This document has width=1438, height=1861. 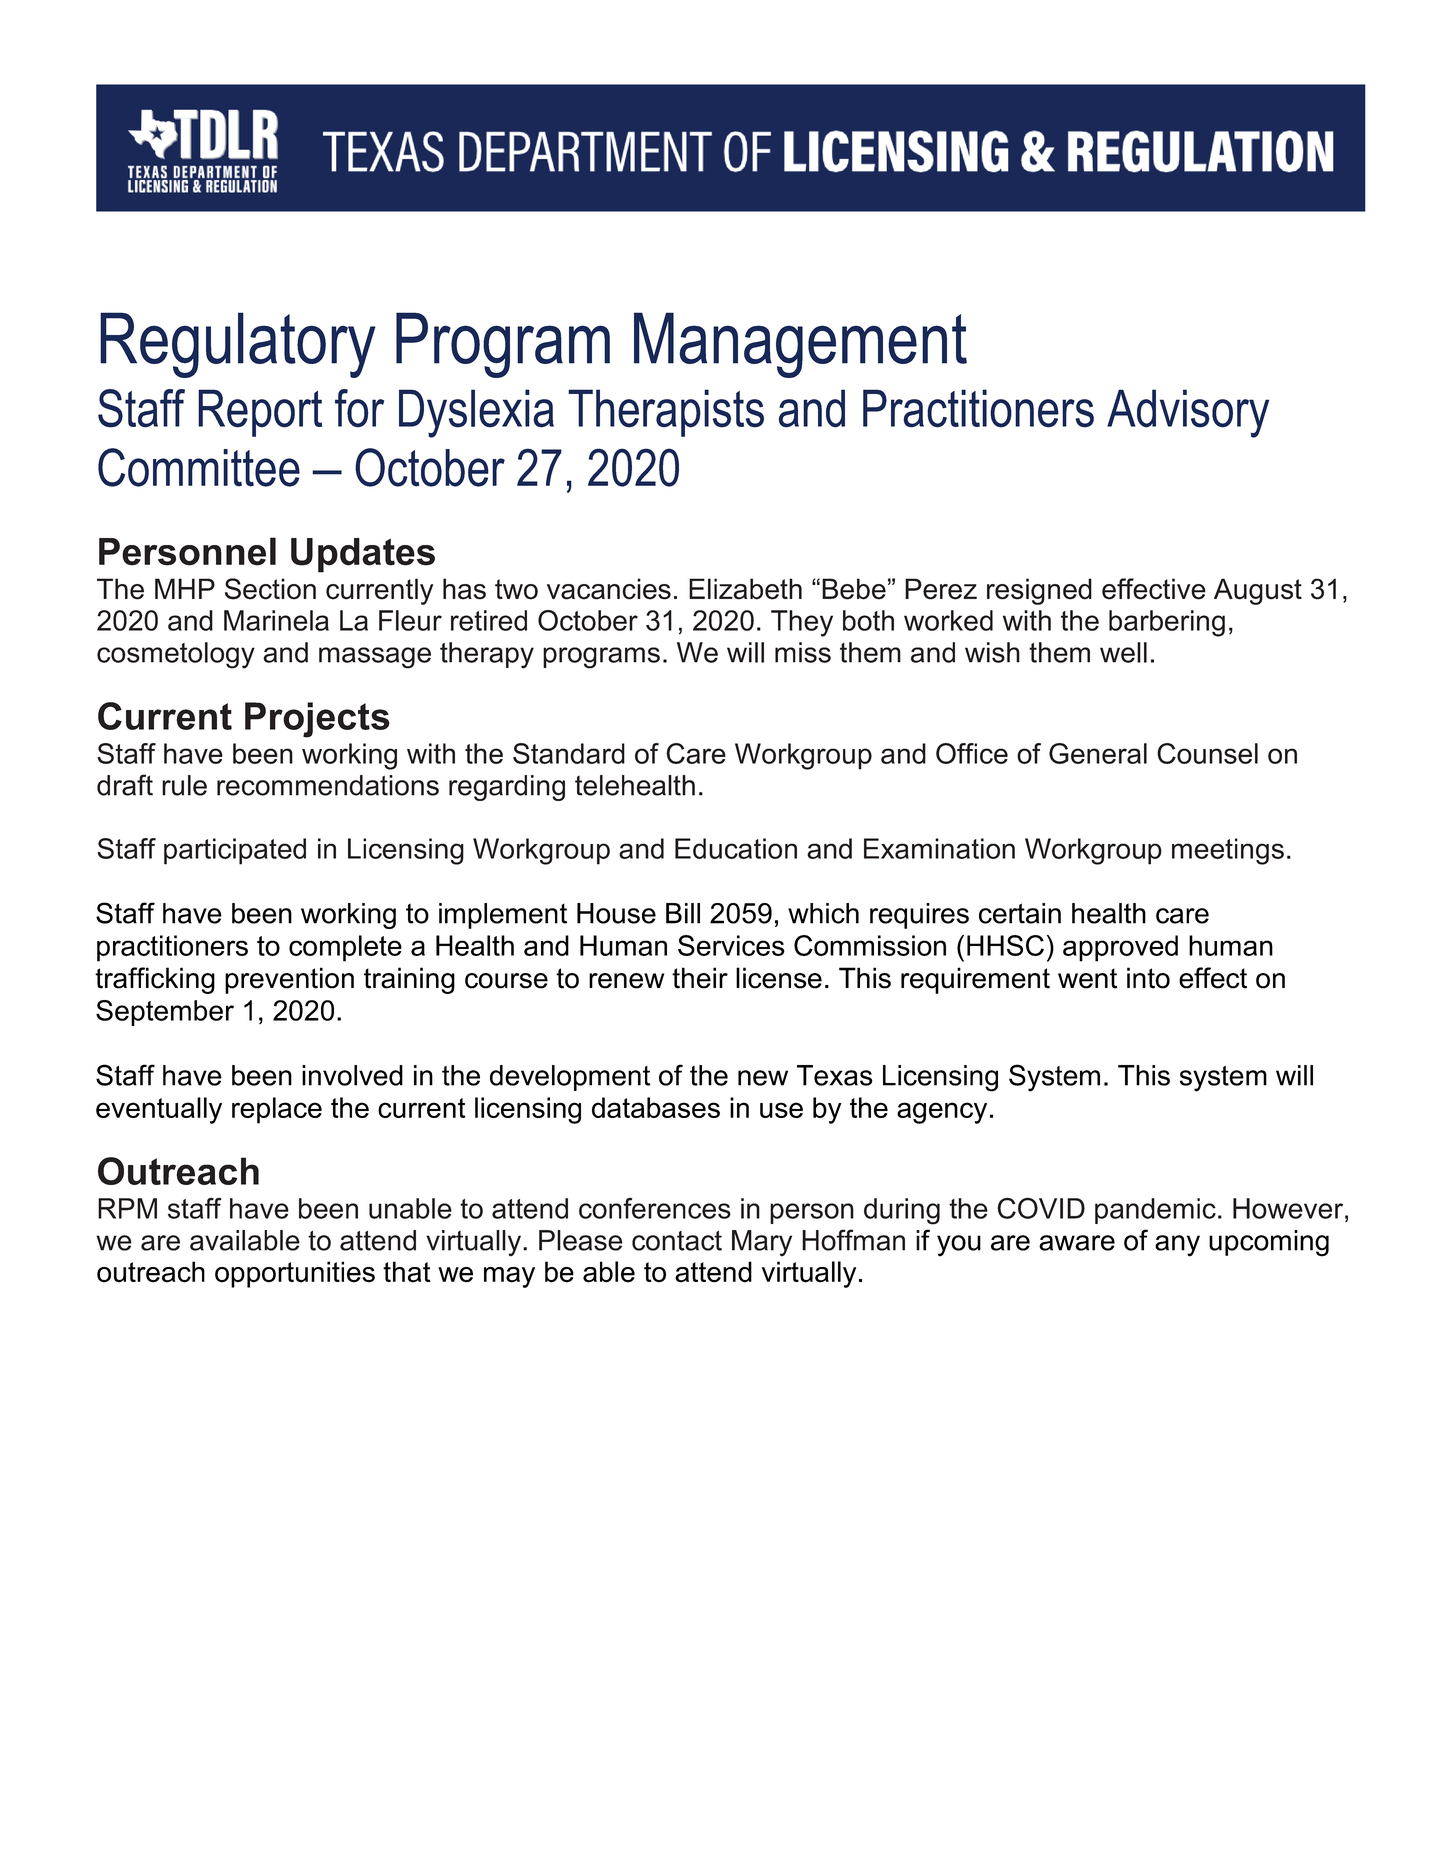 What do you see at coordinates (745, 589) in the document?
I see `Elizabeth` at bounding box center [745, 589].
